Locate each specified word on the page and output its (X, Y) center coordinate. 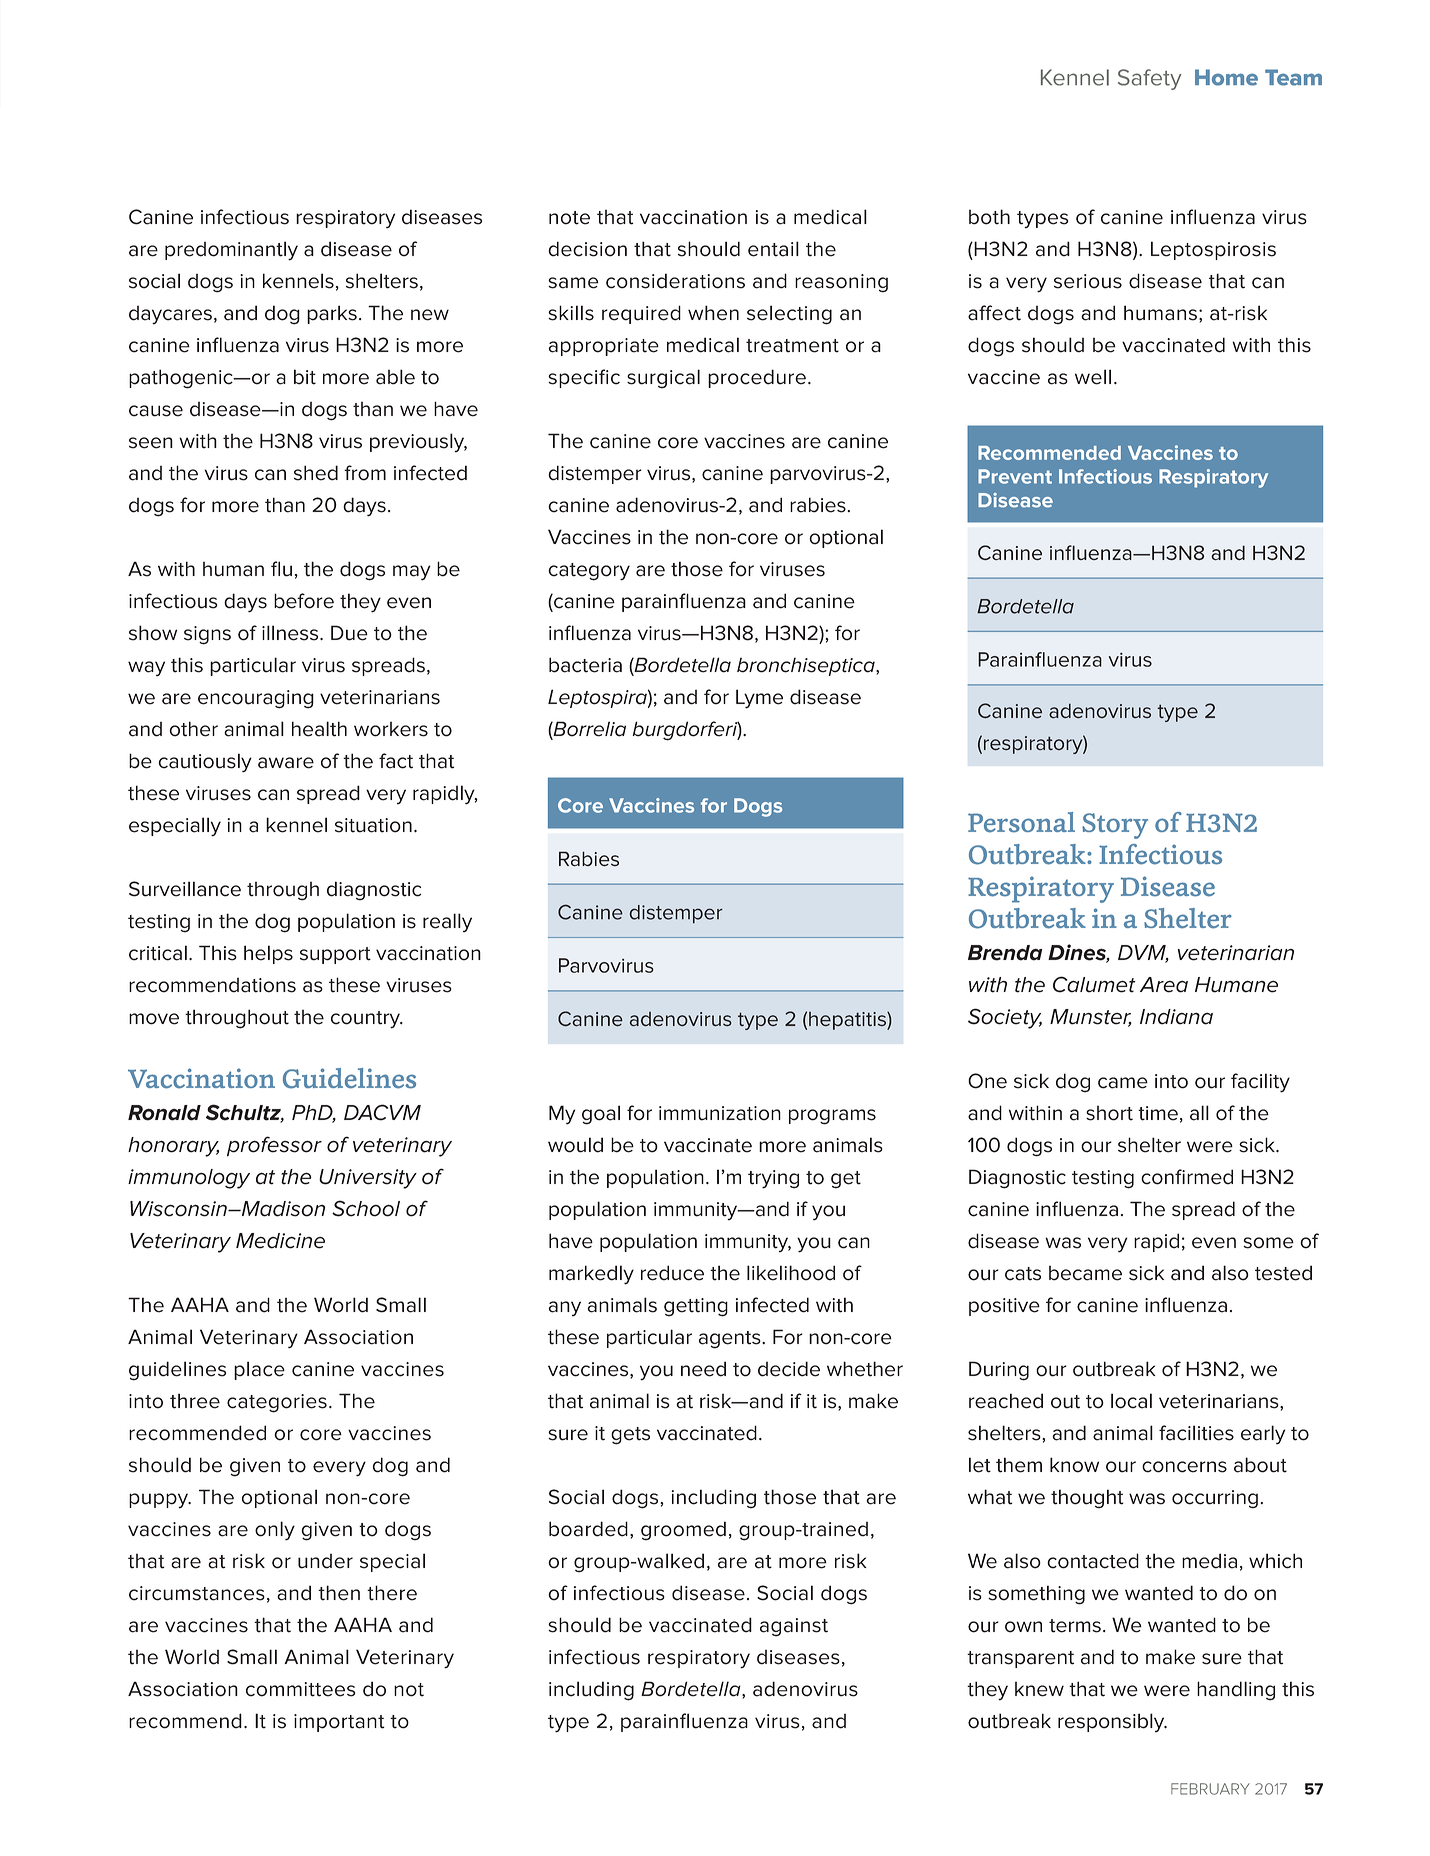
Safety (1149, 79)
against (794, 1627)
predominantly (231, 251)
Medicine (280, 1241)
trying (773, 1179)
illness (291, 633)
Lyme (759, 699)
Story (1115, 826)
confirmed (1187, 1177)
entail (773, 249)
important (339, 1723)
